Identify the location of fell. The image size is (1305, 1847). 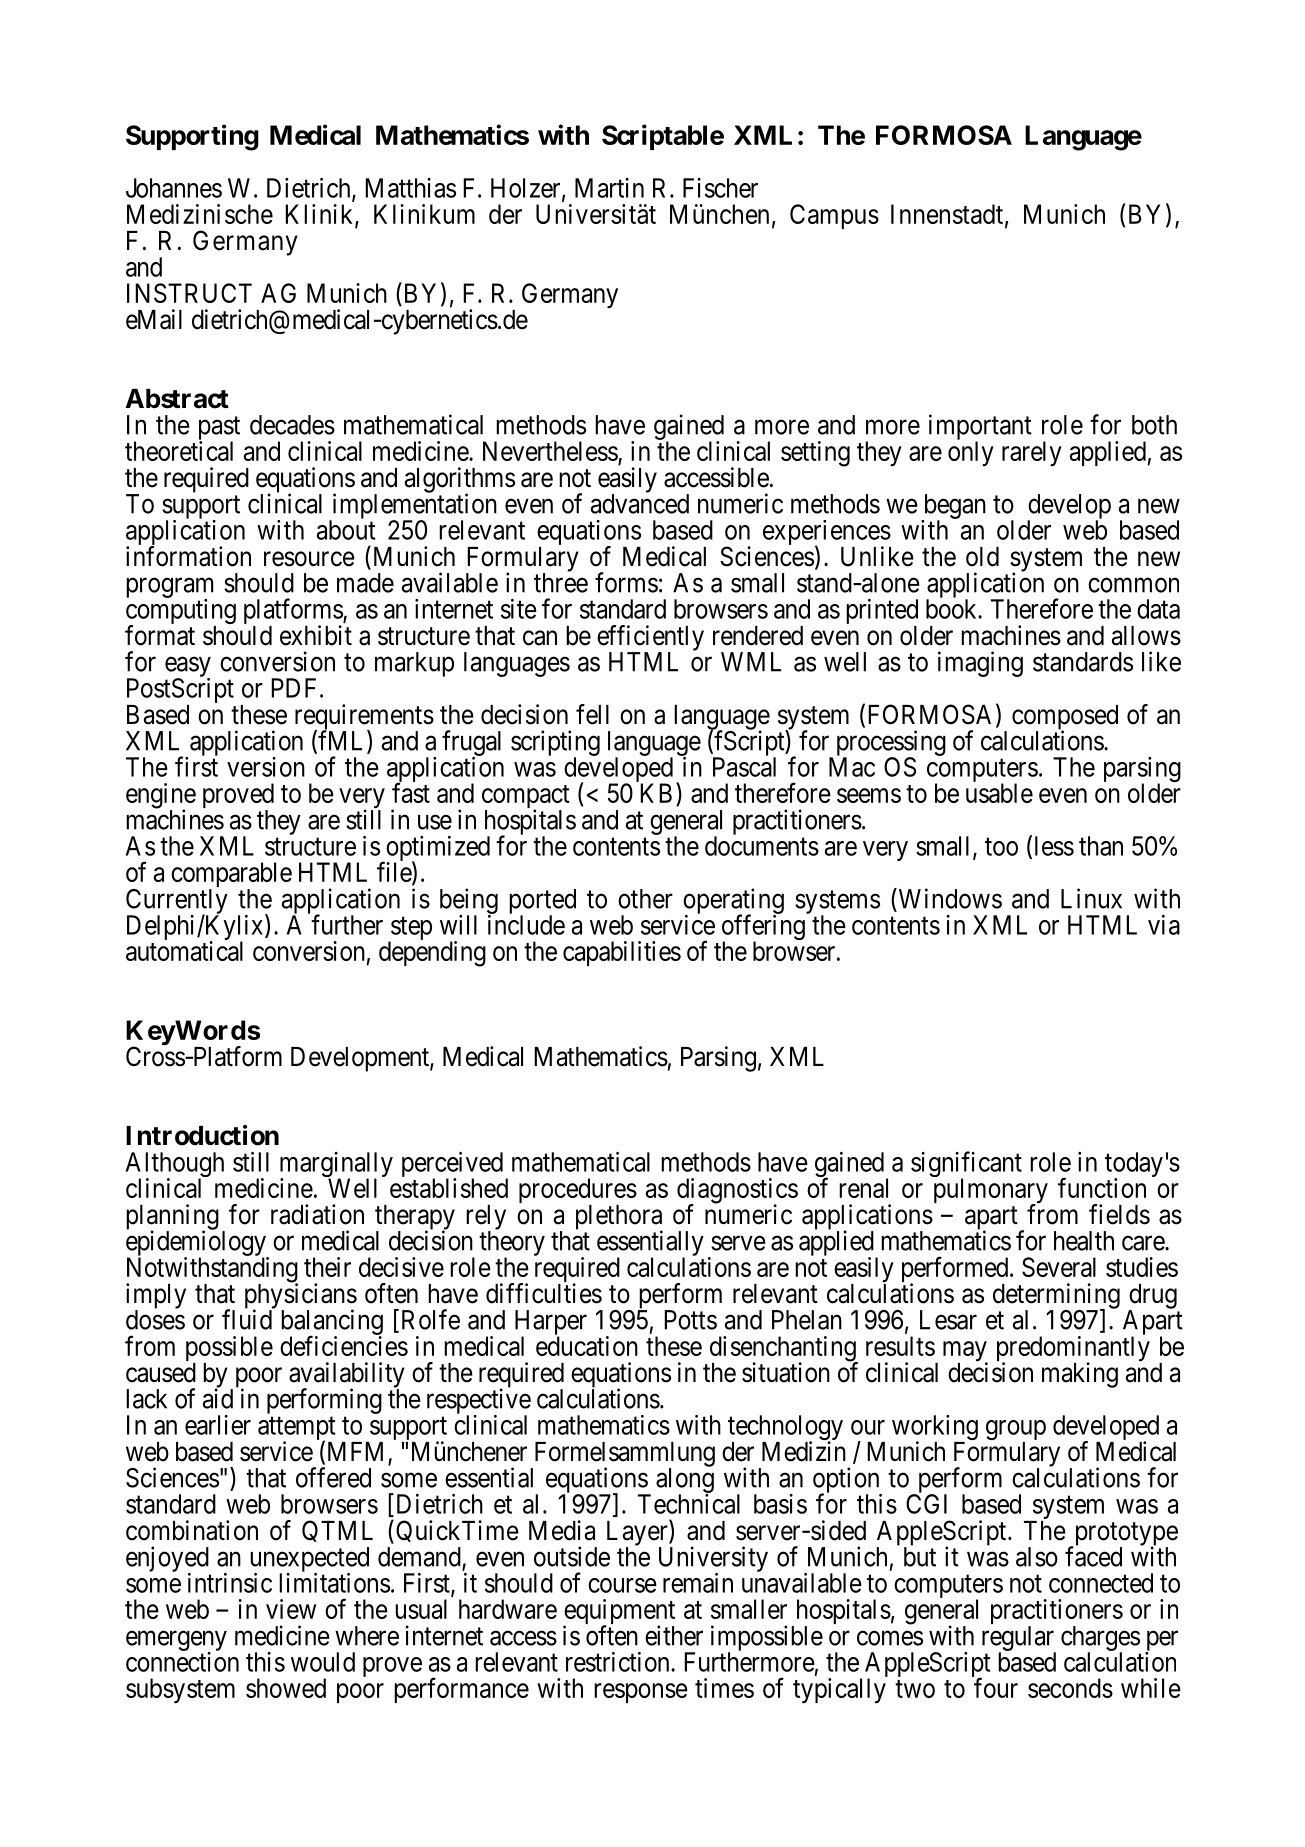
(592, 714).
